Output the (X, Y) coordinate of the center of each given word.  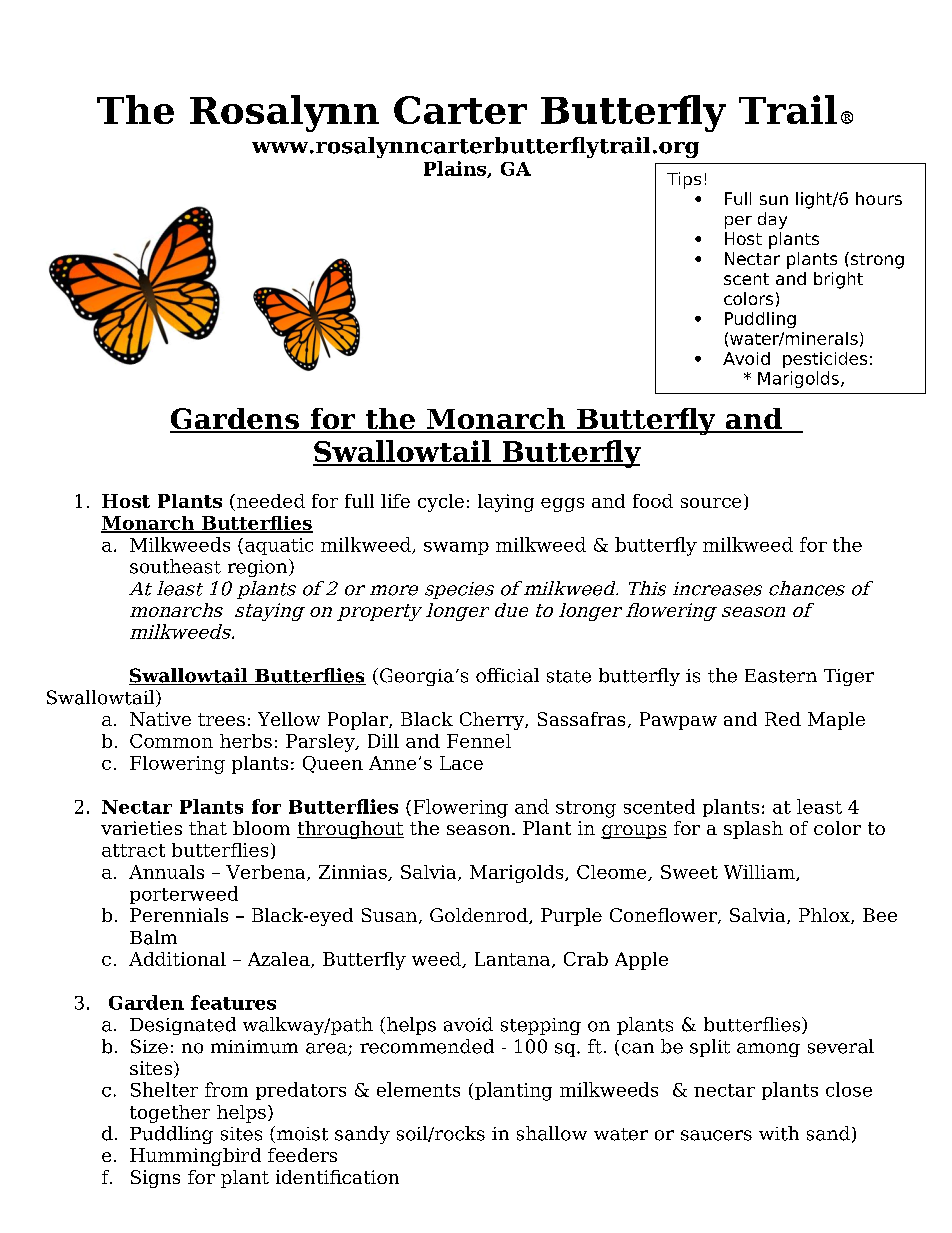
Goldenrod (480, 916)
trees (221, 719)
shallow (552, 1133)
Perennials (179, 915)
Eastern (781, 676)
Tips (684, 180)
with (779, 1133)
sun (774, 200)
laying (506, 503)
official (507, 675)
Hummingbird (195, 1157)
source (711, 503)
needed (271, 501)
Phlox (825, 916)
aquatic (279, 546)
